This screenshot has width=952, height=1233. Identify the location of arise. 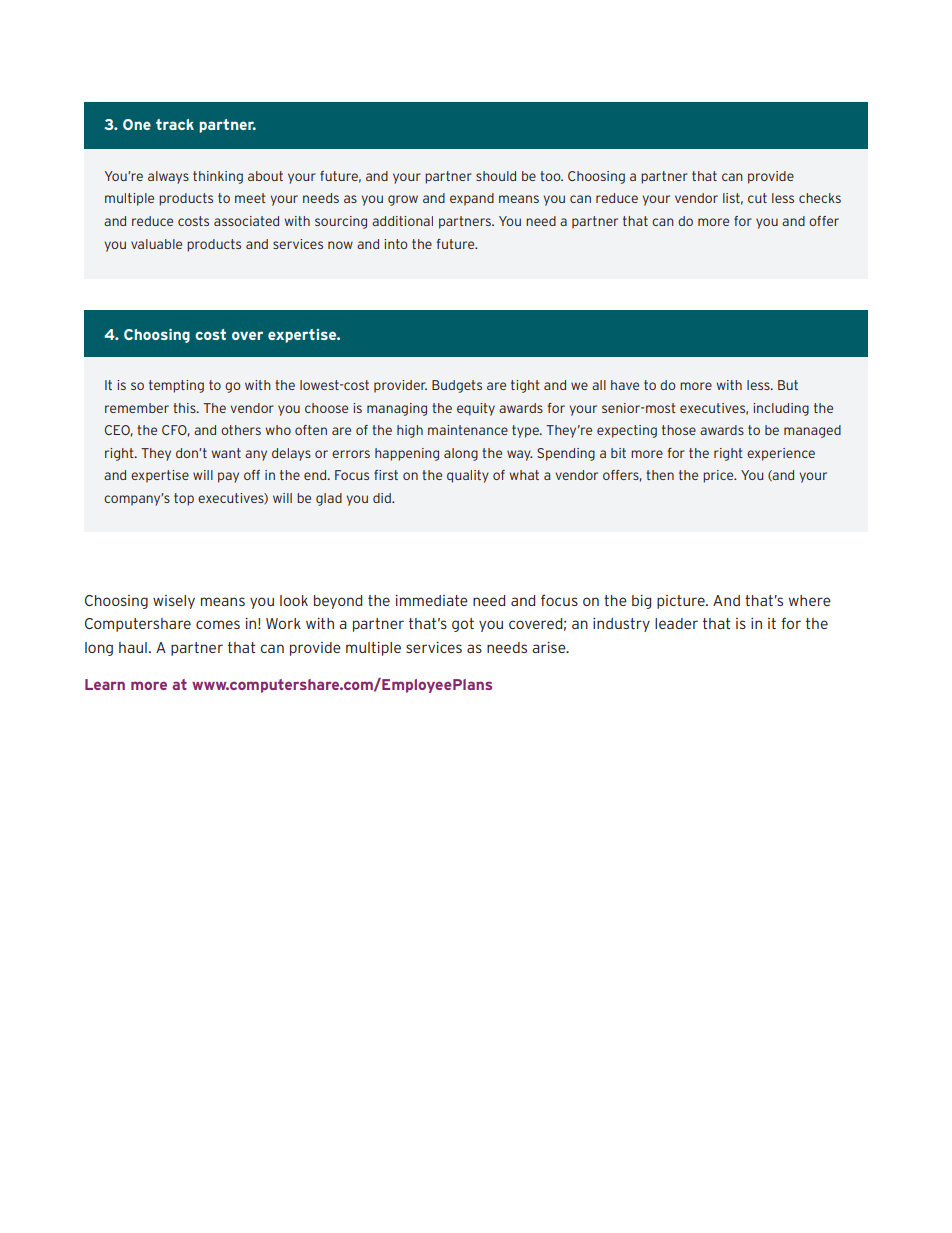
(550, 647).
